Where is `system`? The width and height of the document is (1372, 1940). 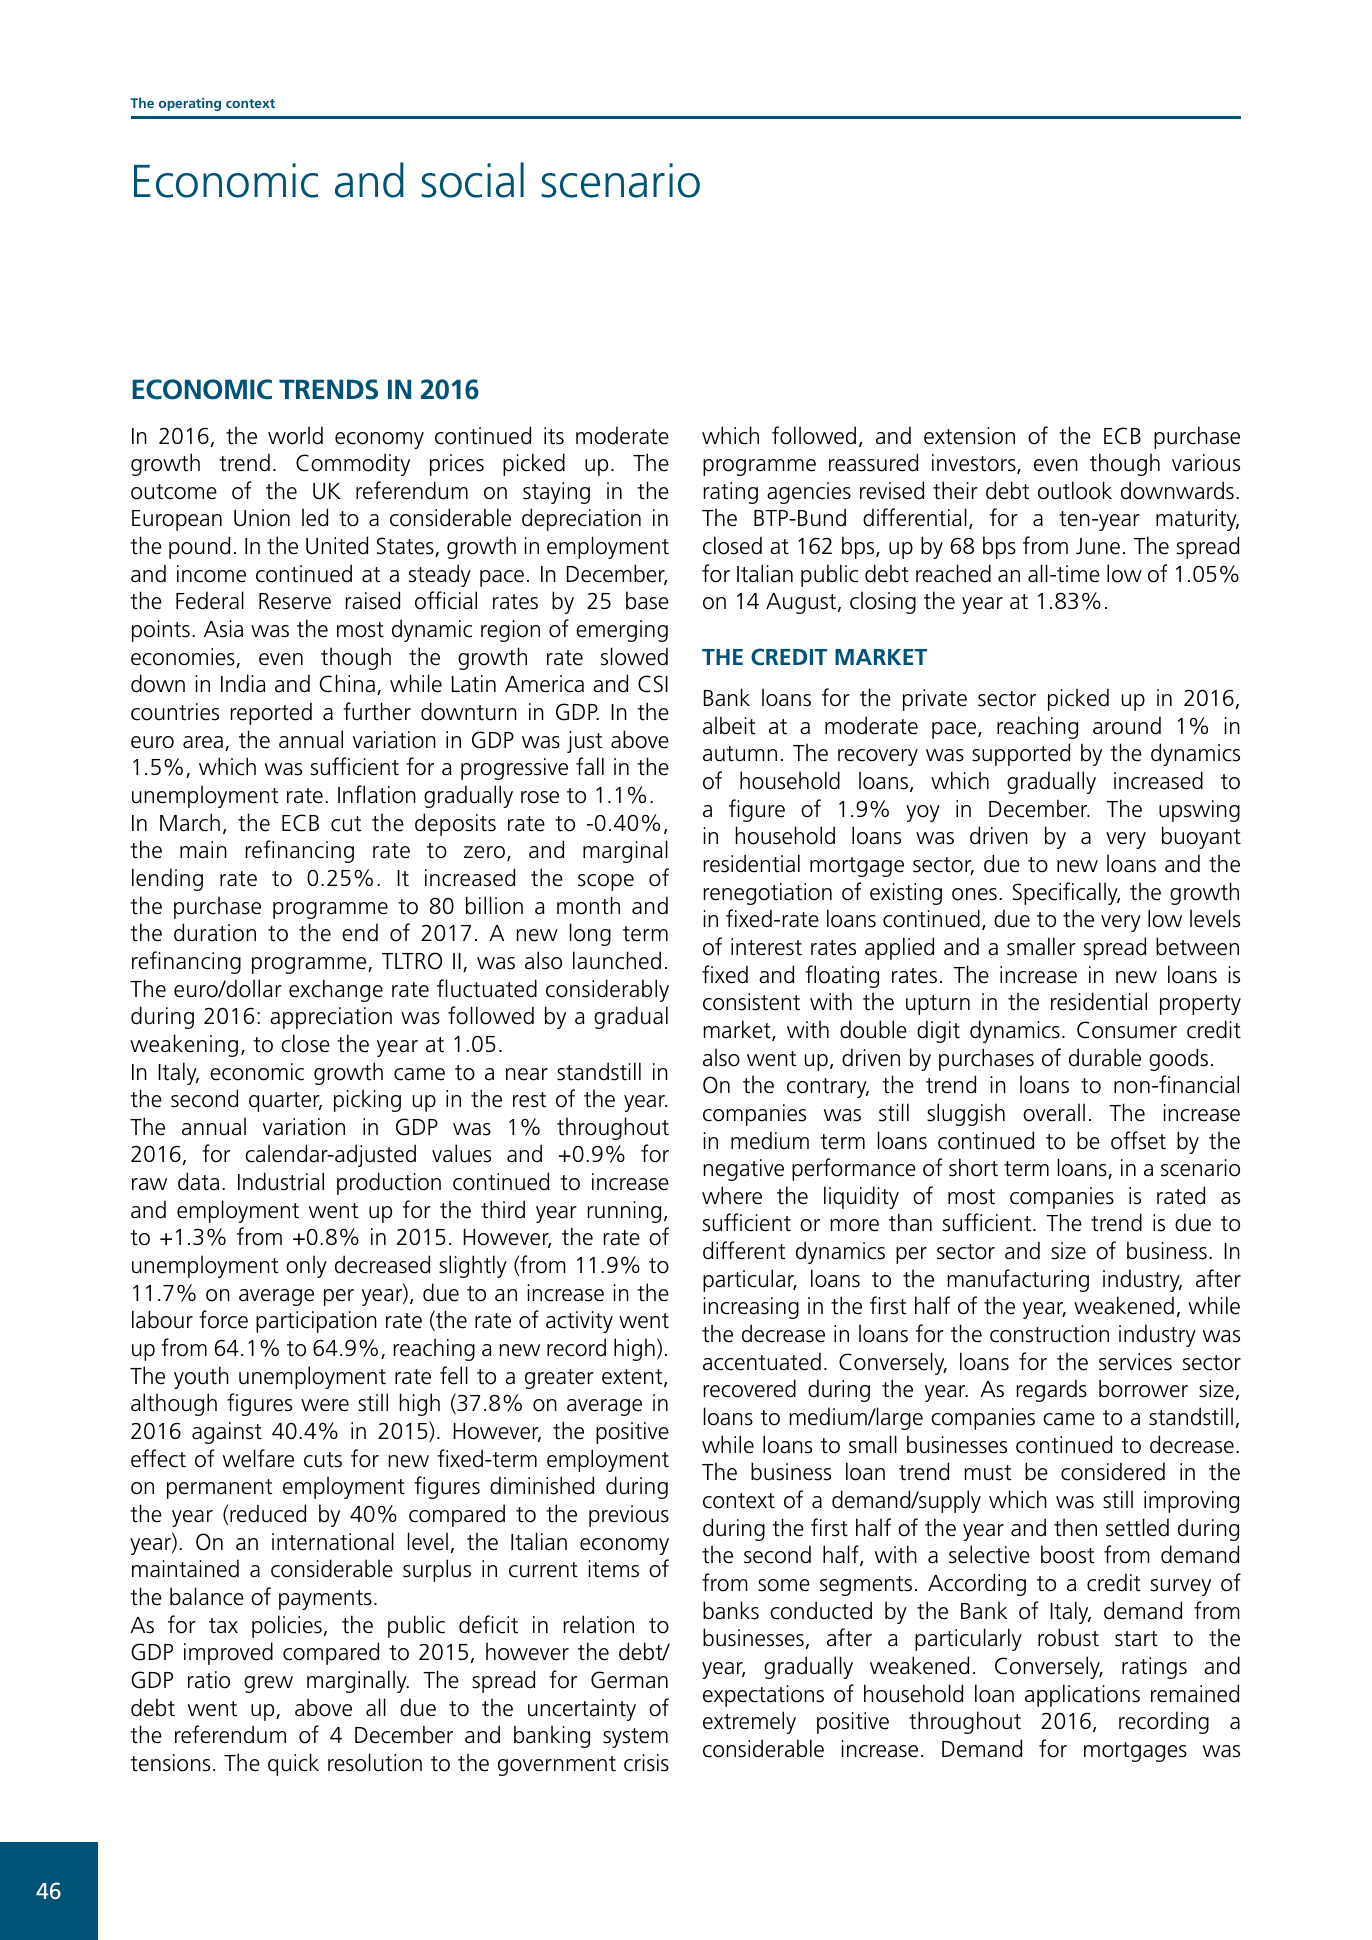 system is located at coordinates (635, 1738).
